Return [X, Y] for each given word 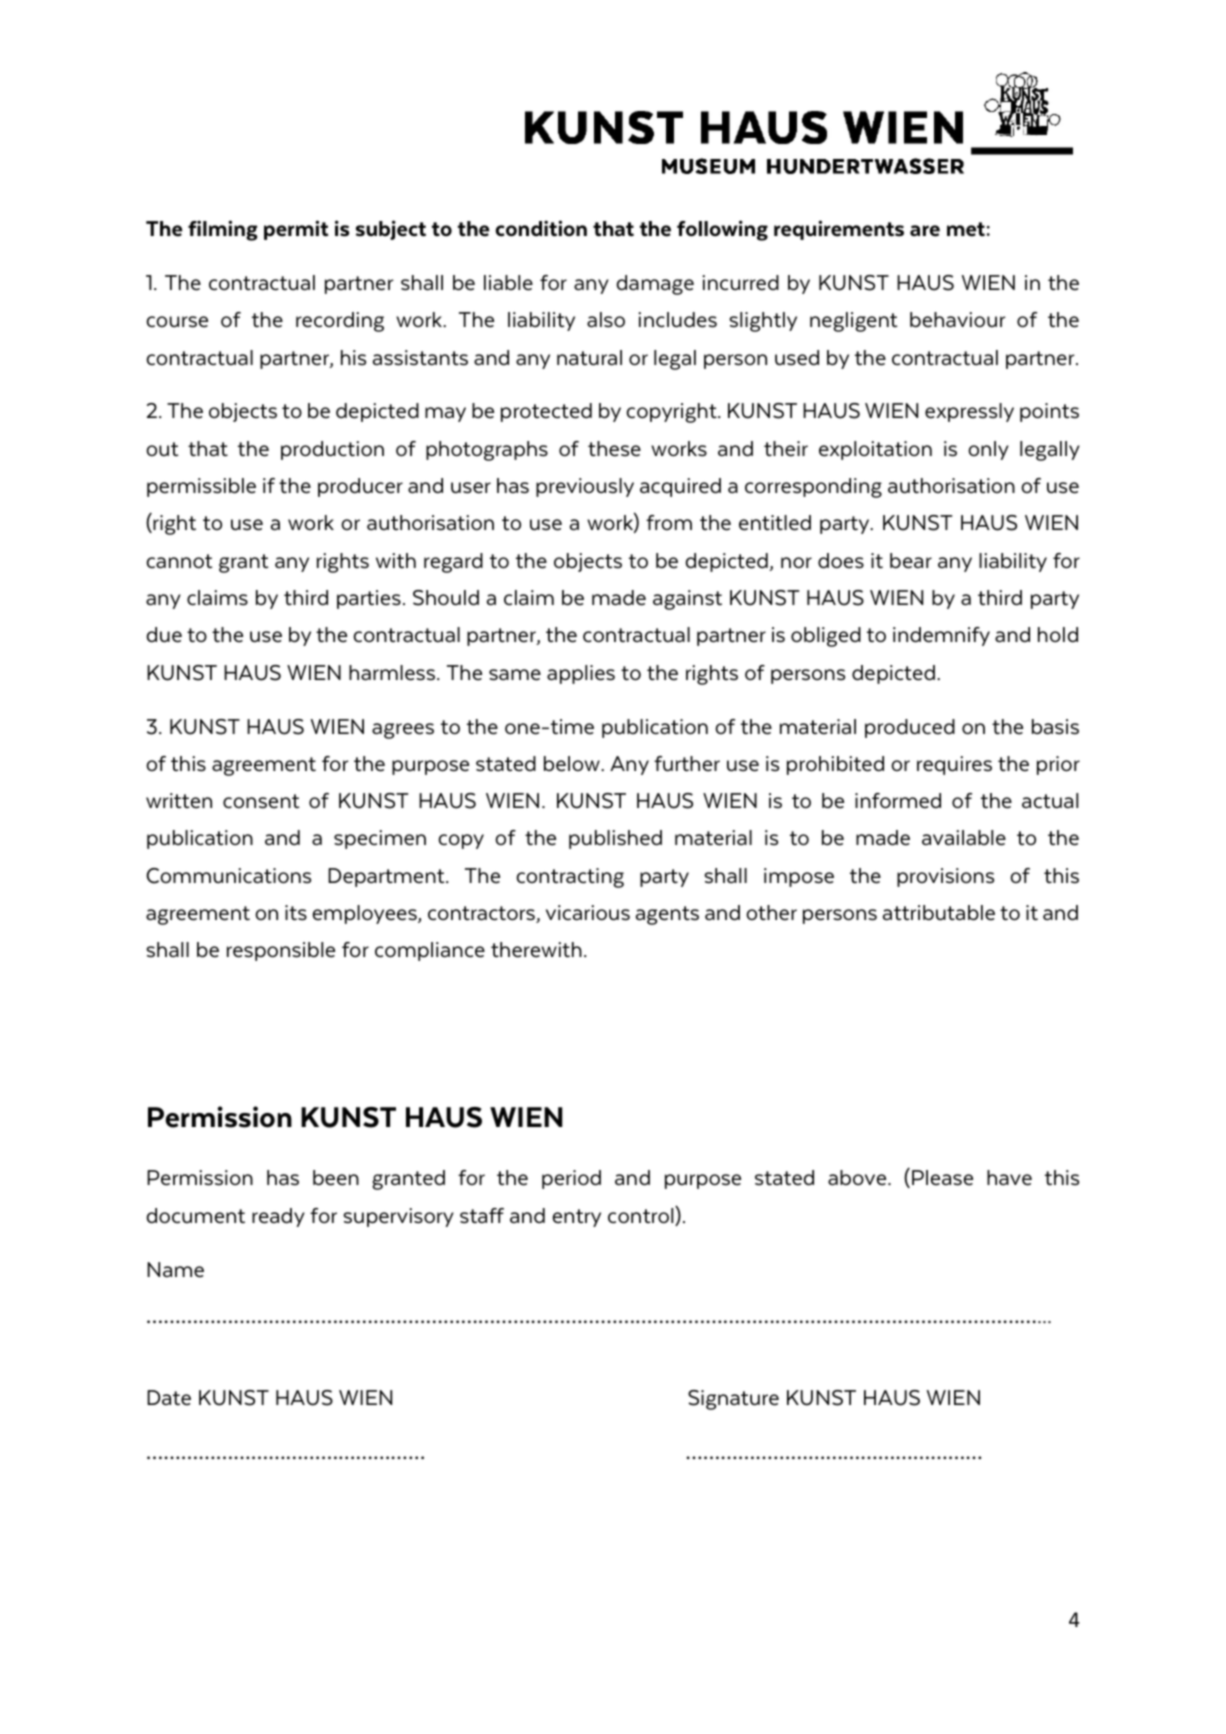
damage [655, 285]
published [615, 839]
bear [911, 561]
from [669, 522]
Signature [733, 1400]
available [964, 838]
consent [261, 801]
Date [169, 1398]
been [336, 1178]
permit [296, 230]
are [925, 231]
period [571, 1179]
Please [942, 1178]
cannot [179, 561]
